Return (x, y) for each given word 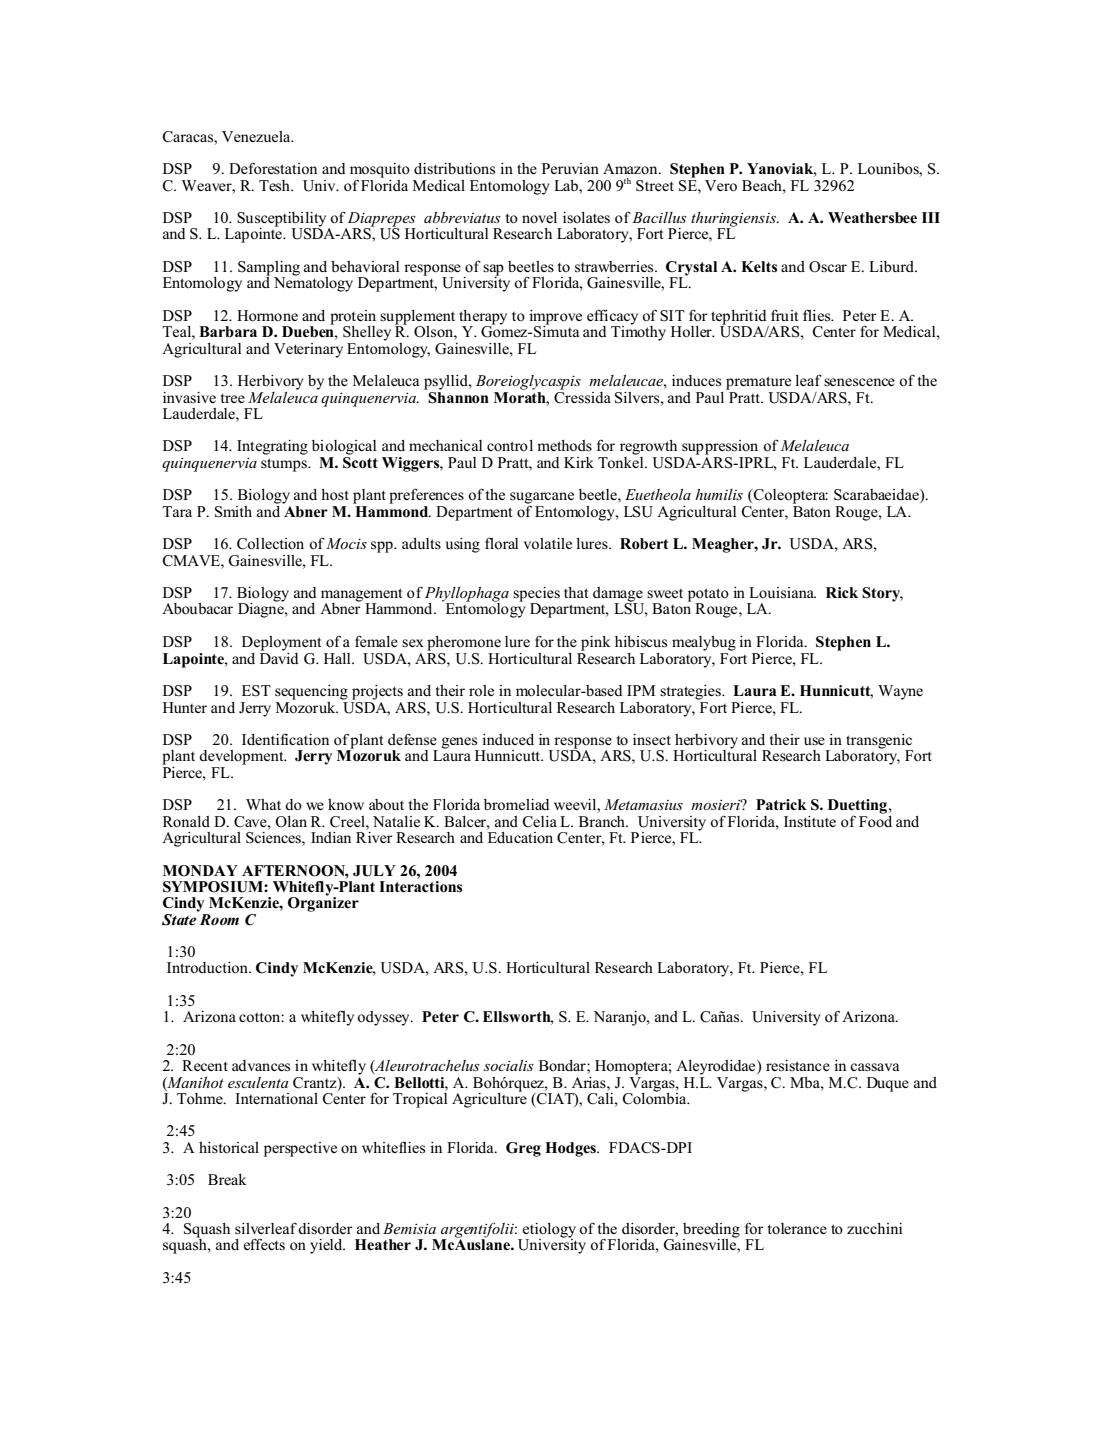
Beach (763, 185)
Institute (810, 821)
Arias (590, 1082)
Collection (270, 544)
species (536, 595)
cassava (874, 1067)
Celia (539, 822)
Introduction (208, 968)
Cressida (582, 396)
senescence (859, 382)
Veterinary (308, 350)
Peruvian (570, 168)
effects (264, 1244)
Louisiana (782, 593)
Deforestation (273, 169)
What (263, 804)
